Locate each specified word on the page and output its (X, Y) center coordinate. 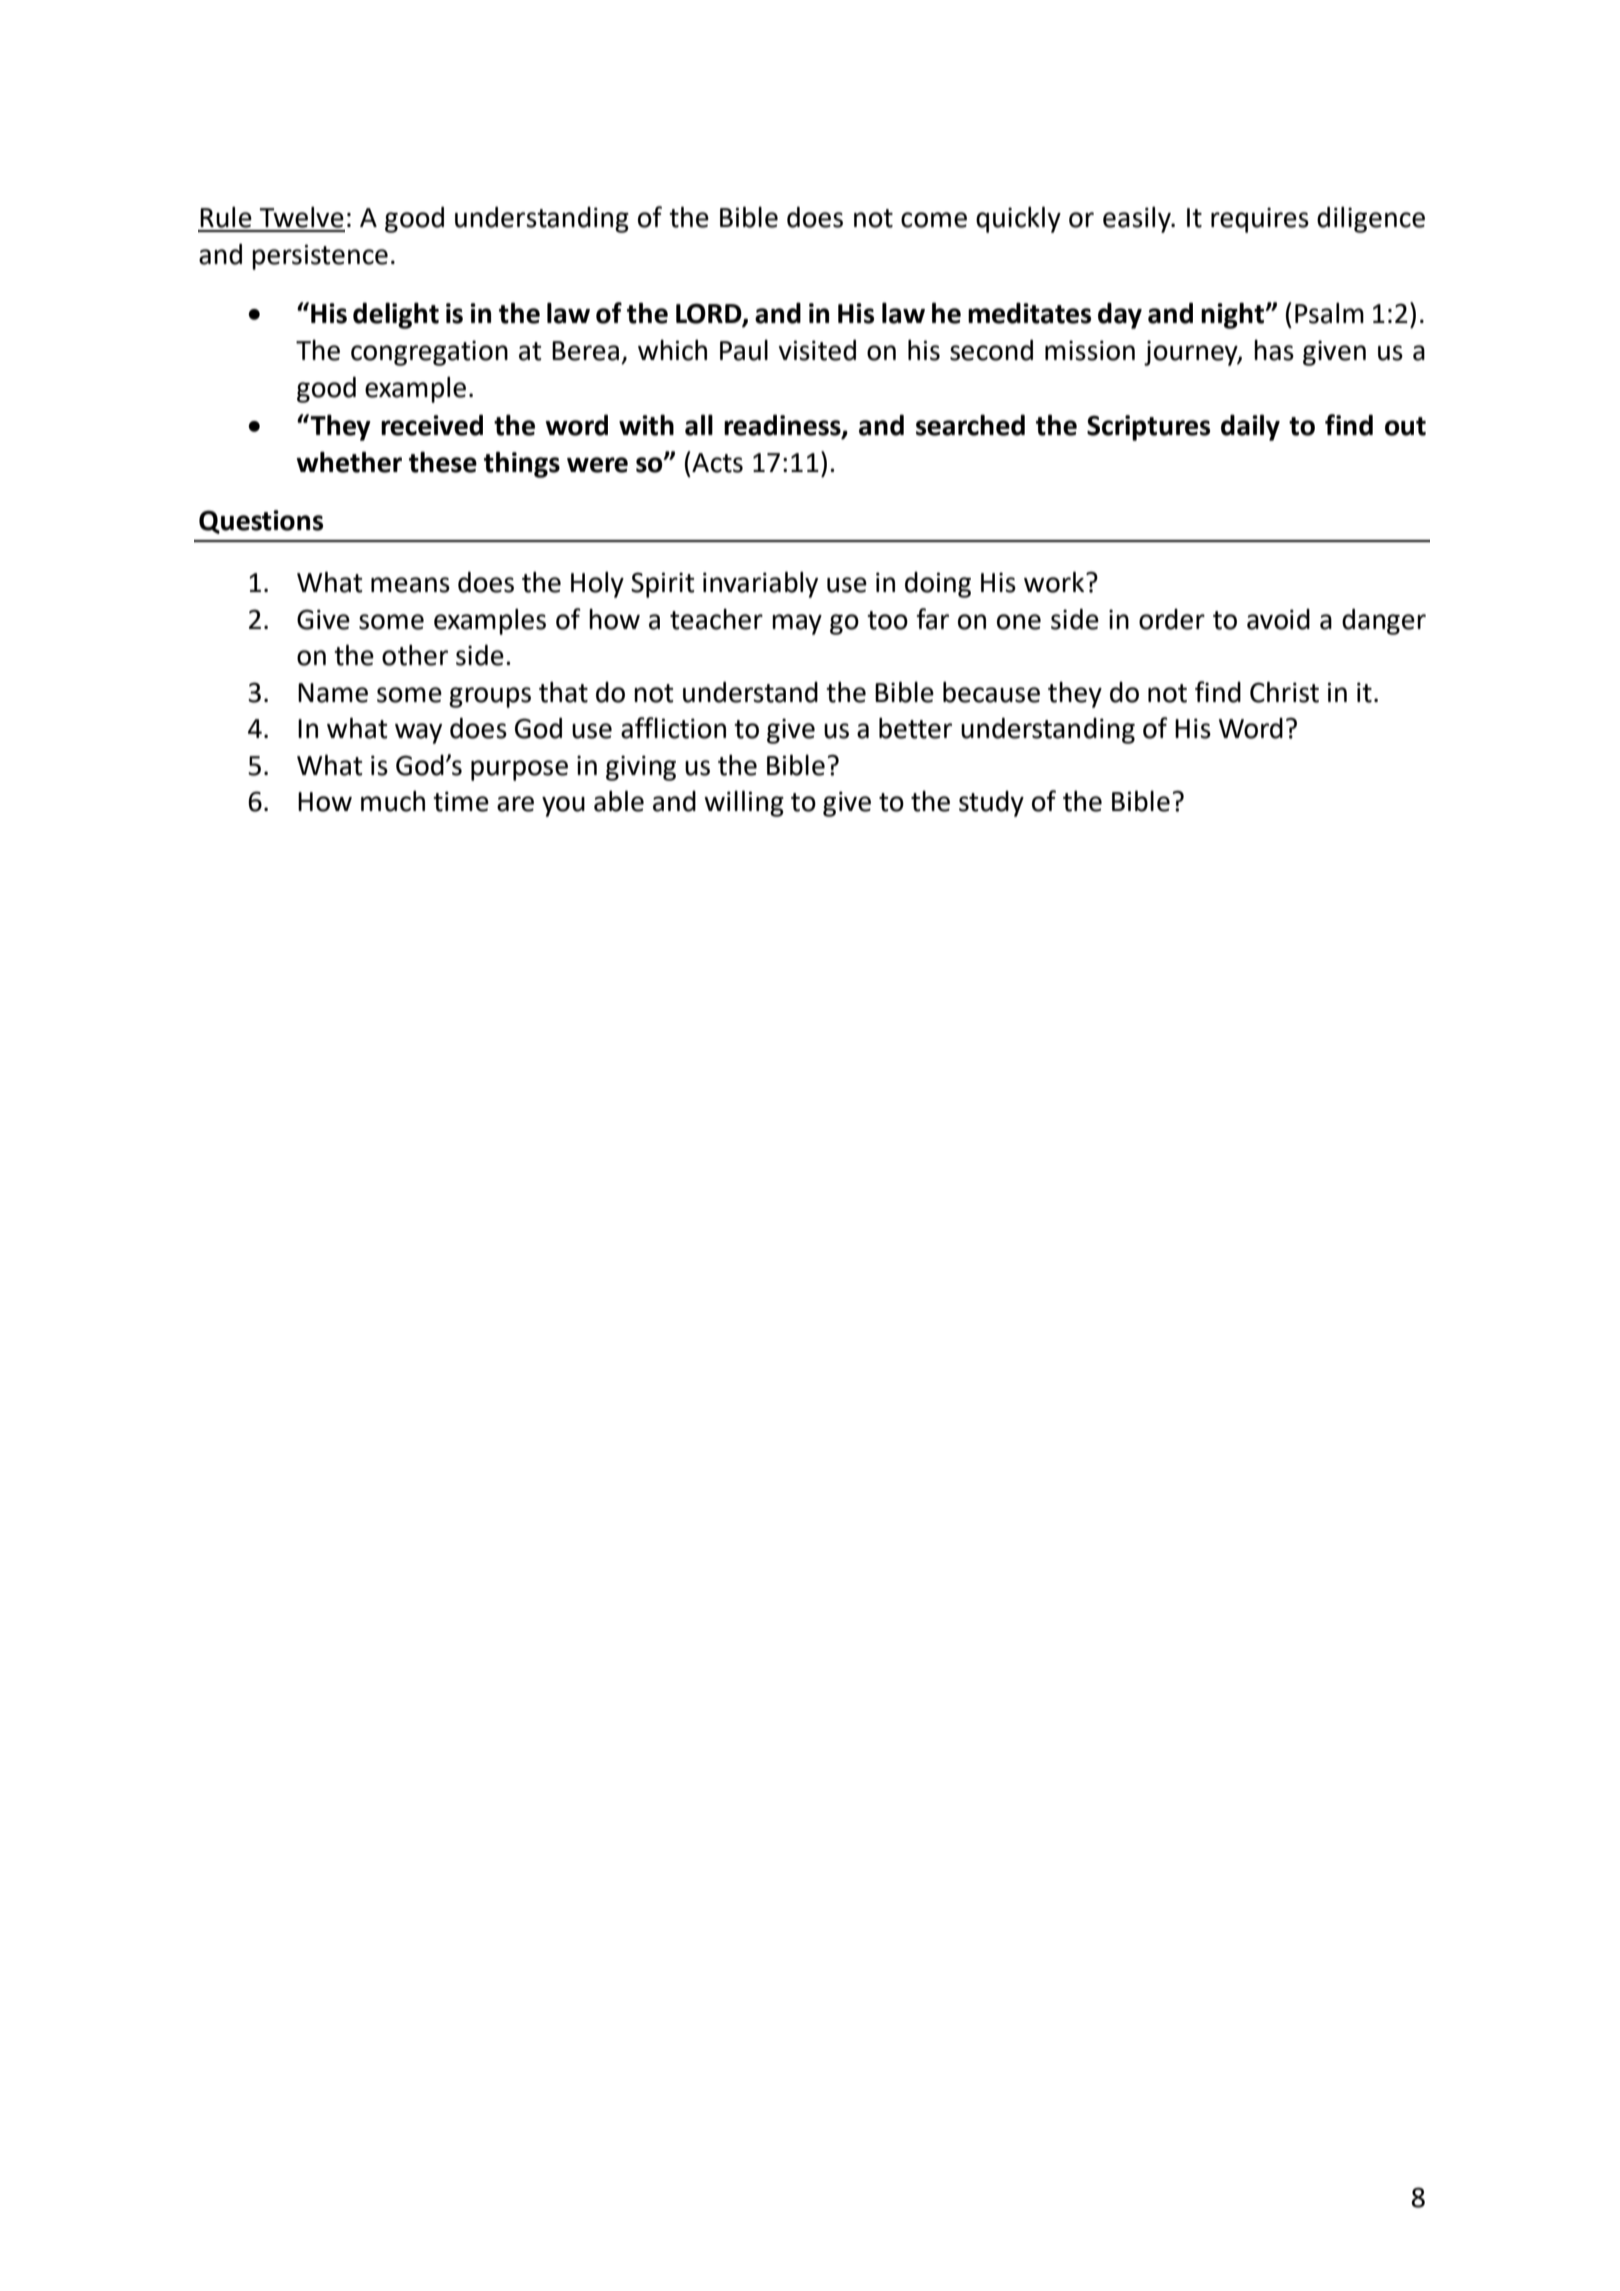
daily (1250, 427)
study (991, 804)
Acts (716, 462)
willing (744, 803)
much (393, 801)
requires (1260, 220)
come (934, 220)
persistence (320, 257)
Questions (261, 522)
